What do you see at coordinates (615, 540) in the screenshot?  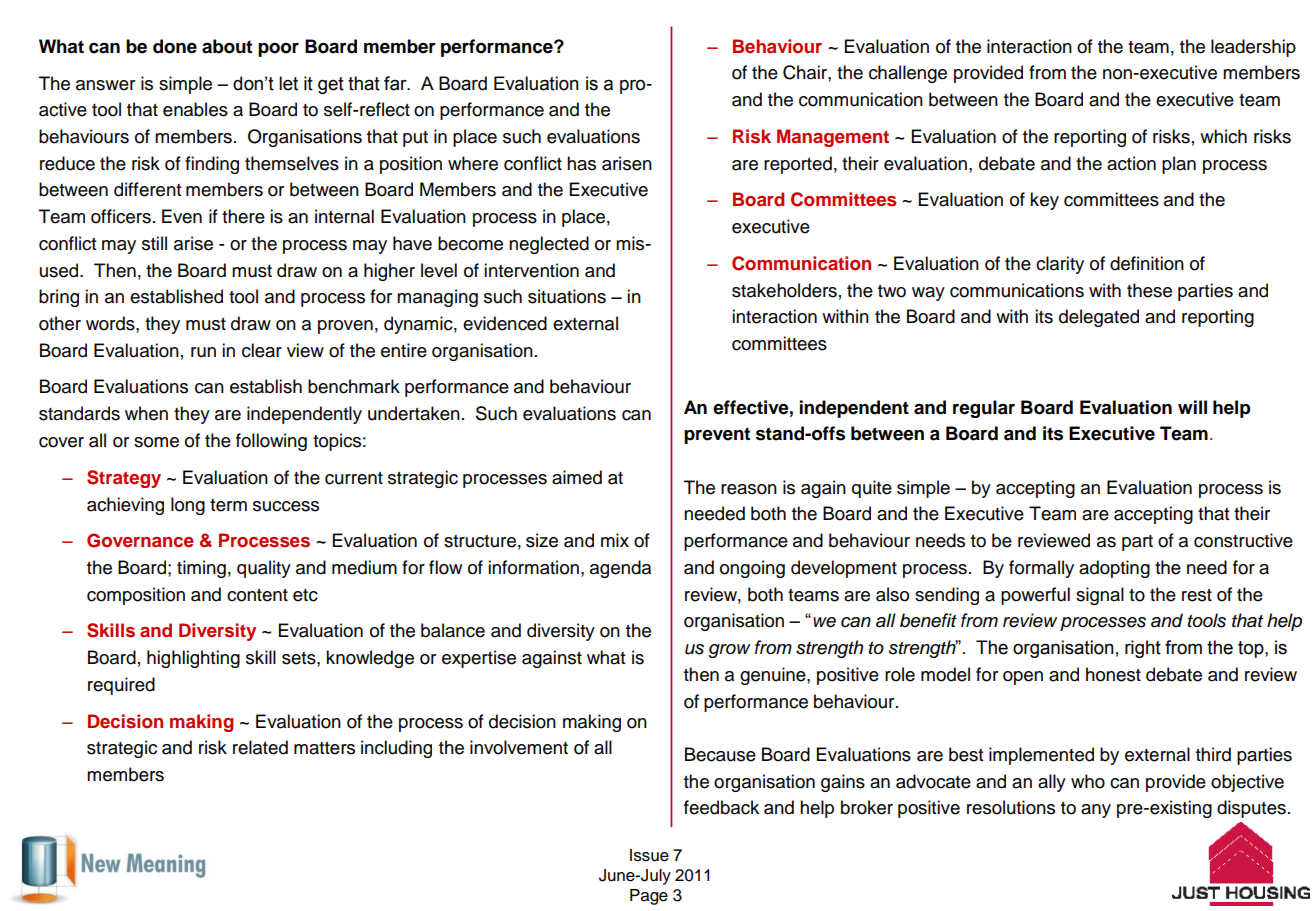 I see `mix` at bounding box center [615, 540].
